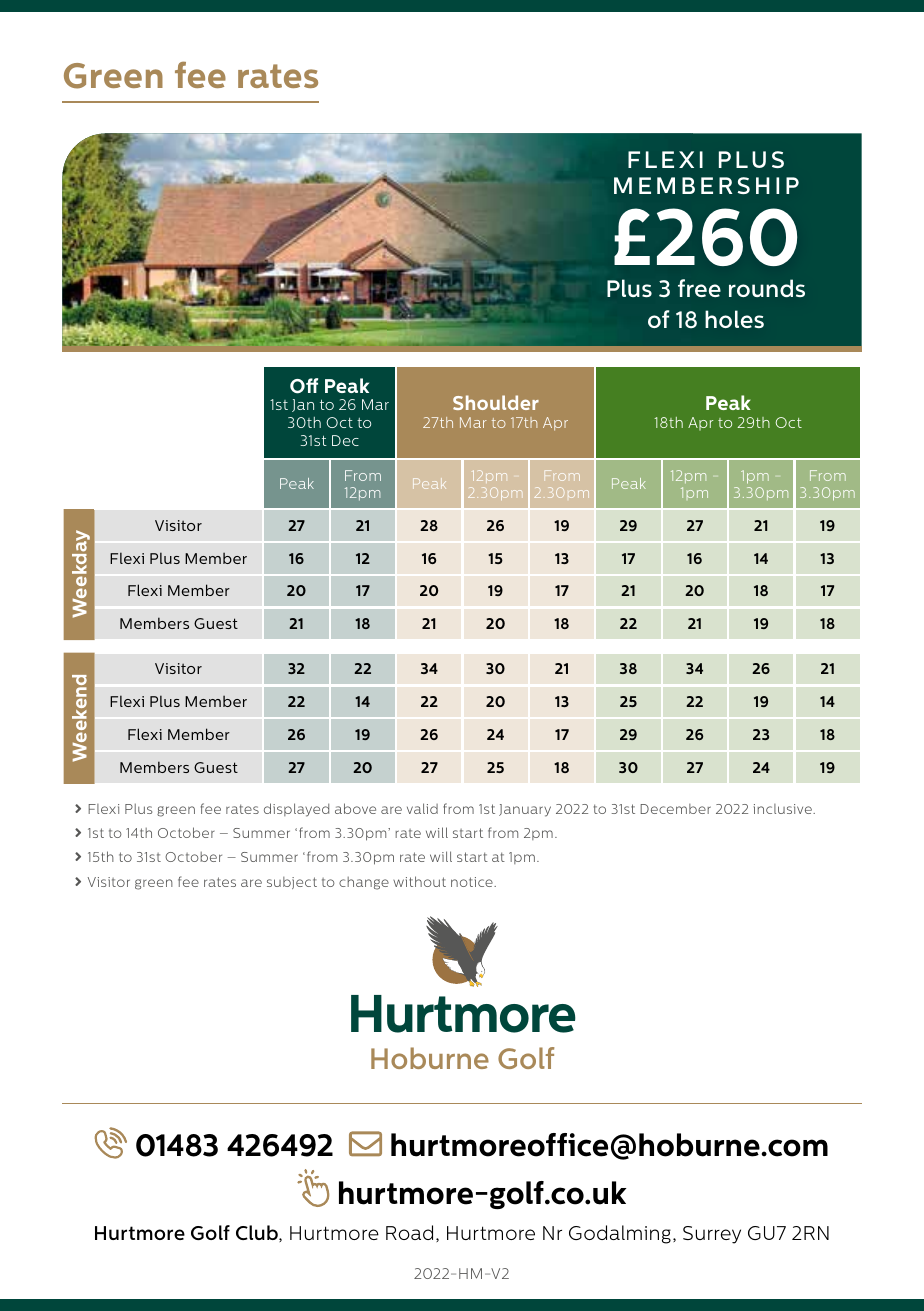 Image resolution: width=924 pixels, height=1311 pixels. What do you see at coordinates (675, 809) in the image?
I see `December` at bounding box center [675, 809].
